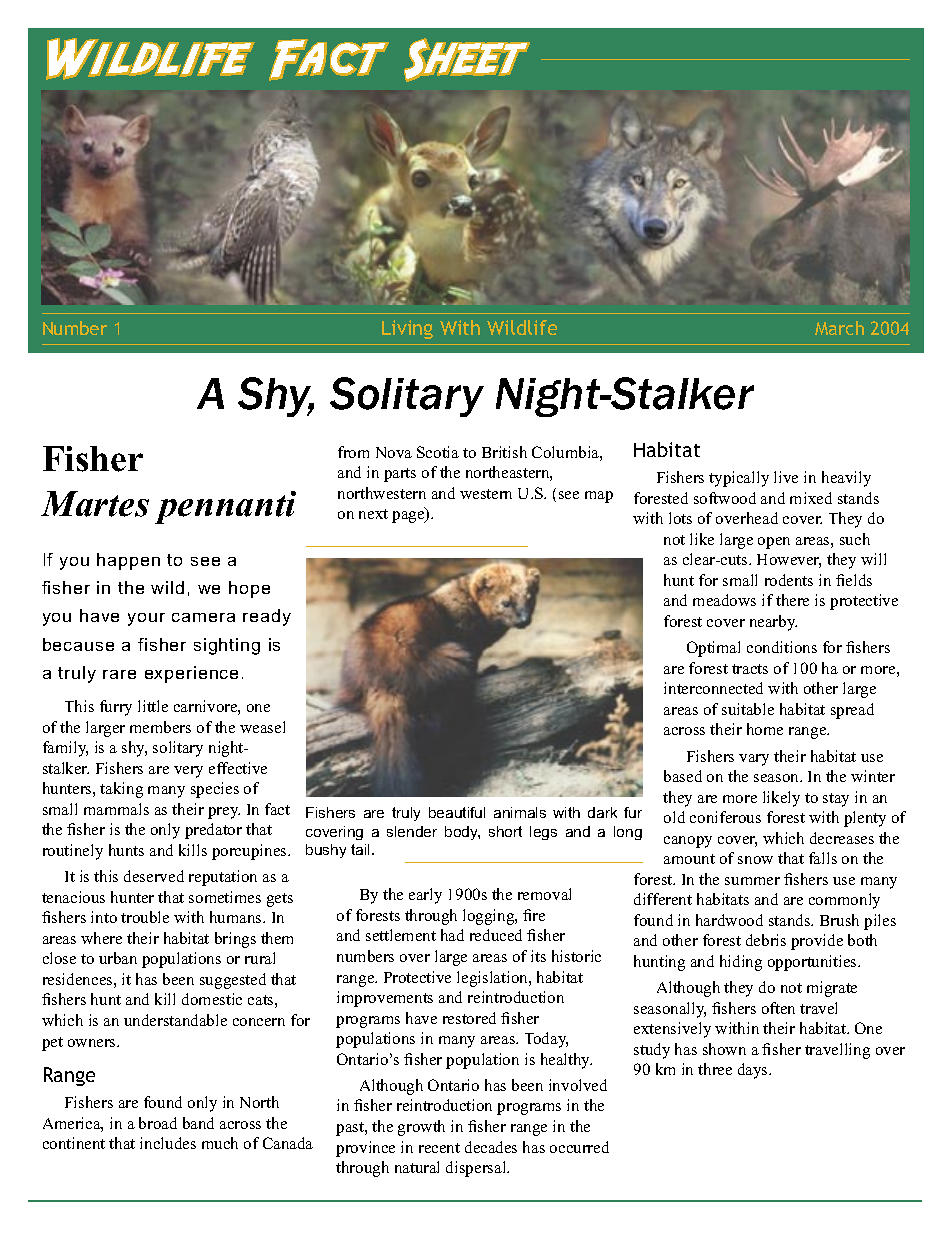  What do you see at coordinates (146, 619) in the screenshot?
I see `your` at bounding box center [146, 619].
